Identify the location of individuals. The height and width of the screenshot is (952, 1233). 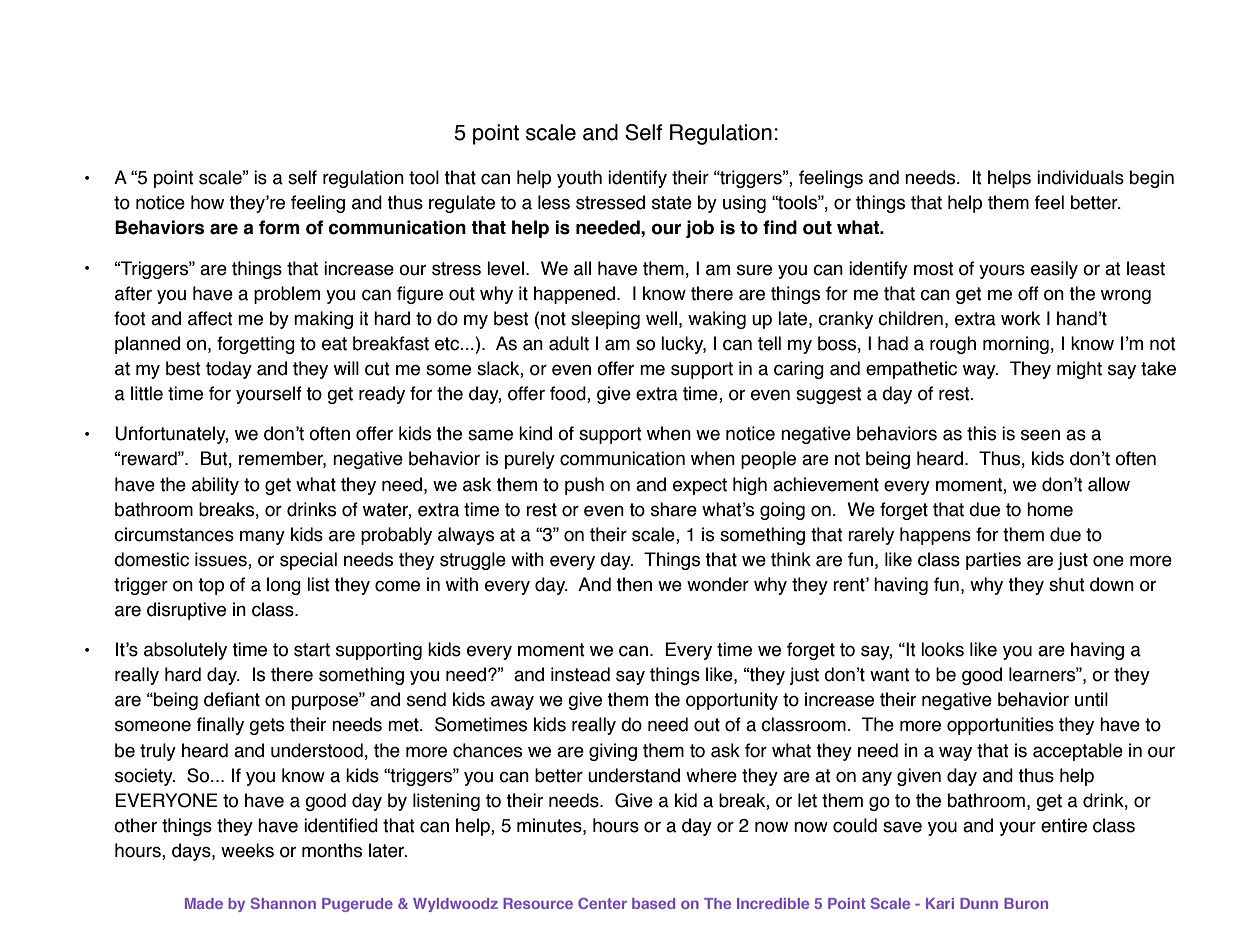
(1080, 177).
